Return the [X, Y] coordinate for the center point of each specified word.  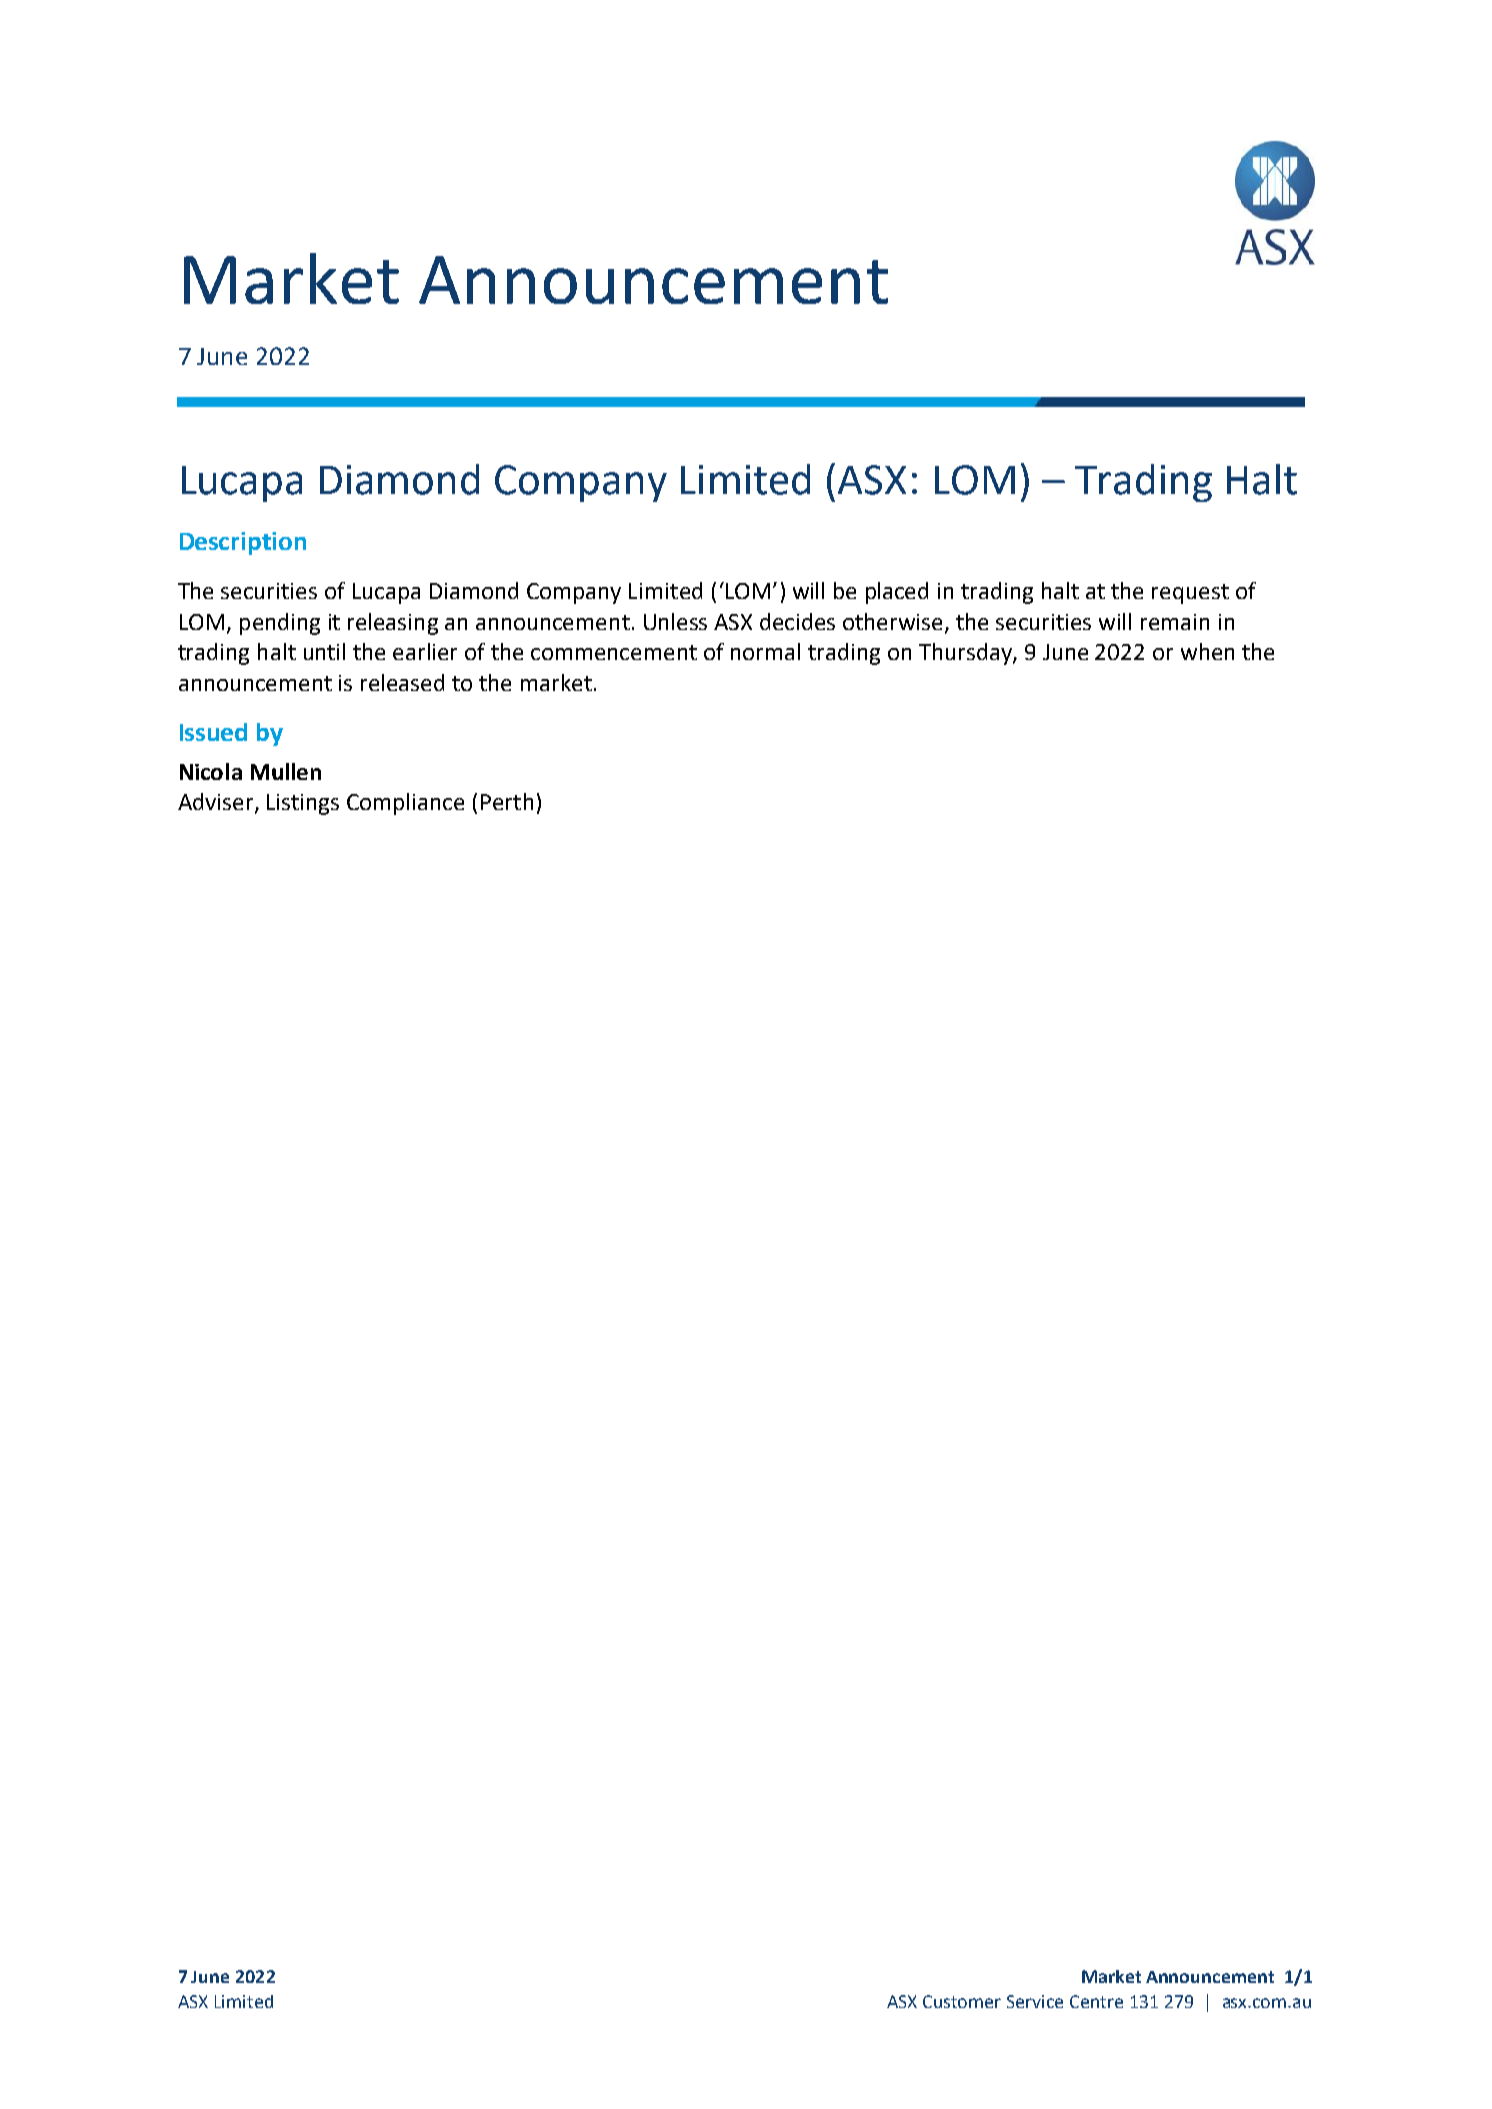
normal [765, 651]
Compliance [405, 804]
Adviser [217, 803]
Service [1035, 2001]
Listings [303, 804]
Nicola [211, 771]
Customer [962, 2001]
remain [1175, 622]
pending [280, 624]
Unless [675, 621]
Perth [507, 801]
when [1207, 651]
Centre [1096, 2001]
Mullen [286, 771]
